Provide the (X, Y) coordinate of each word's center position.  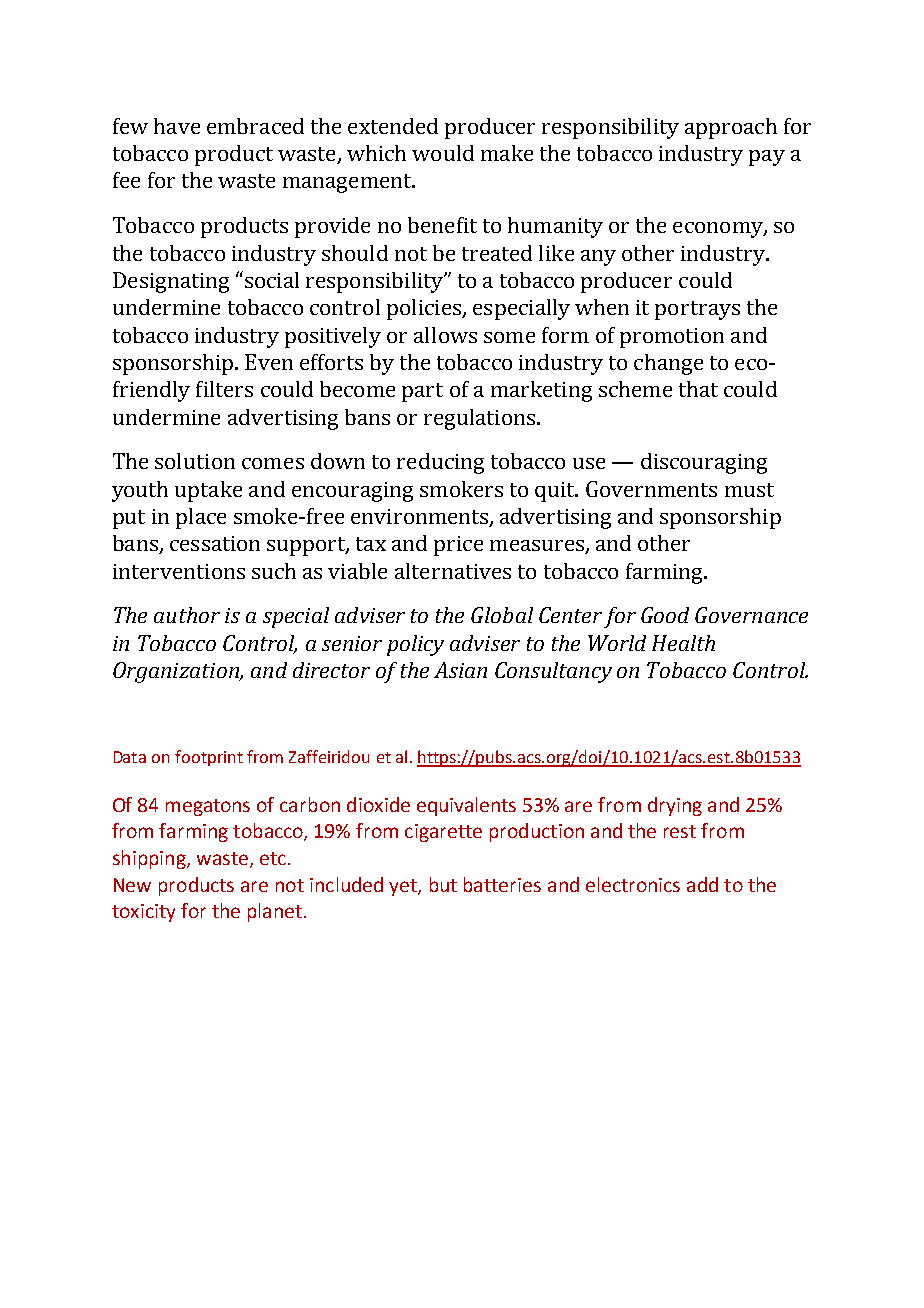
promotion (672, 338)
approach (731, 128)
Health (683, 643)
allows (445, 335)
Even (269, 362)
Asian (460, 670)
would (443, 153)
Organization (177, 672)
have (177, 126)
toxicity (143, 913)
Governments (651, 489)
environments (421, 518)
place (201, 518)
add (702, 884)
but (443, 884)
